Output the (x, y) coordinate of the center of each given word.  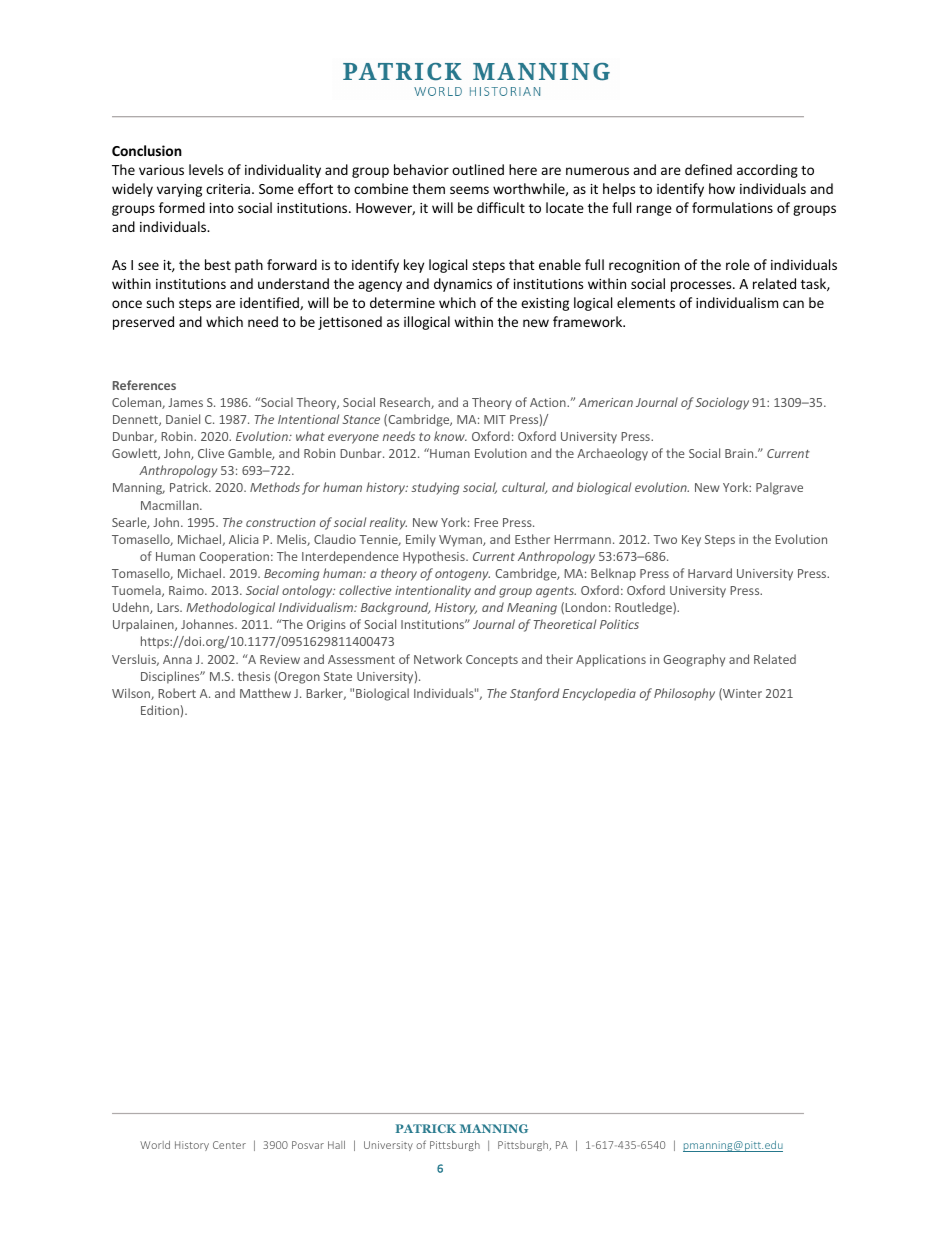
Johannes (208, 624)
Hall (336, 1145)
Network (438, 659)
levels (206, 169)
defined (708, 169)
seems (469, 190)
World (155, 1145)
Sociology (722, 403)
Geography (694, 660)
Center (229, 1145)
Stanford (534, 694)
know (450, 436)
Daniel (183, 419)
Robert (177, 693)
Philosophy (684, 694)
